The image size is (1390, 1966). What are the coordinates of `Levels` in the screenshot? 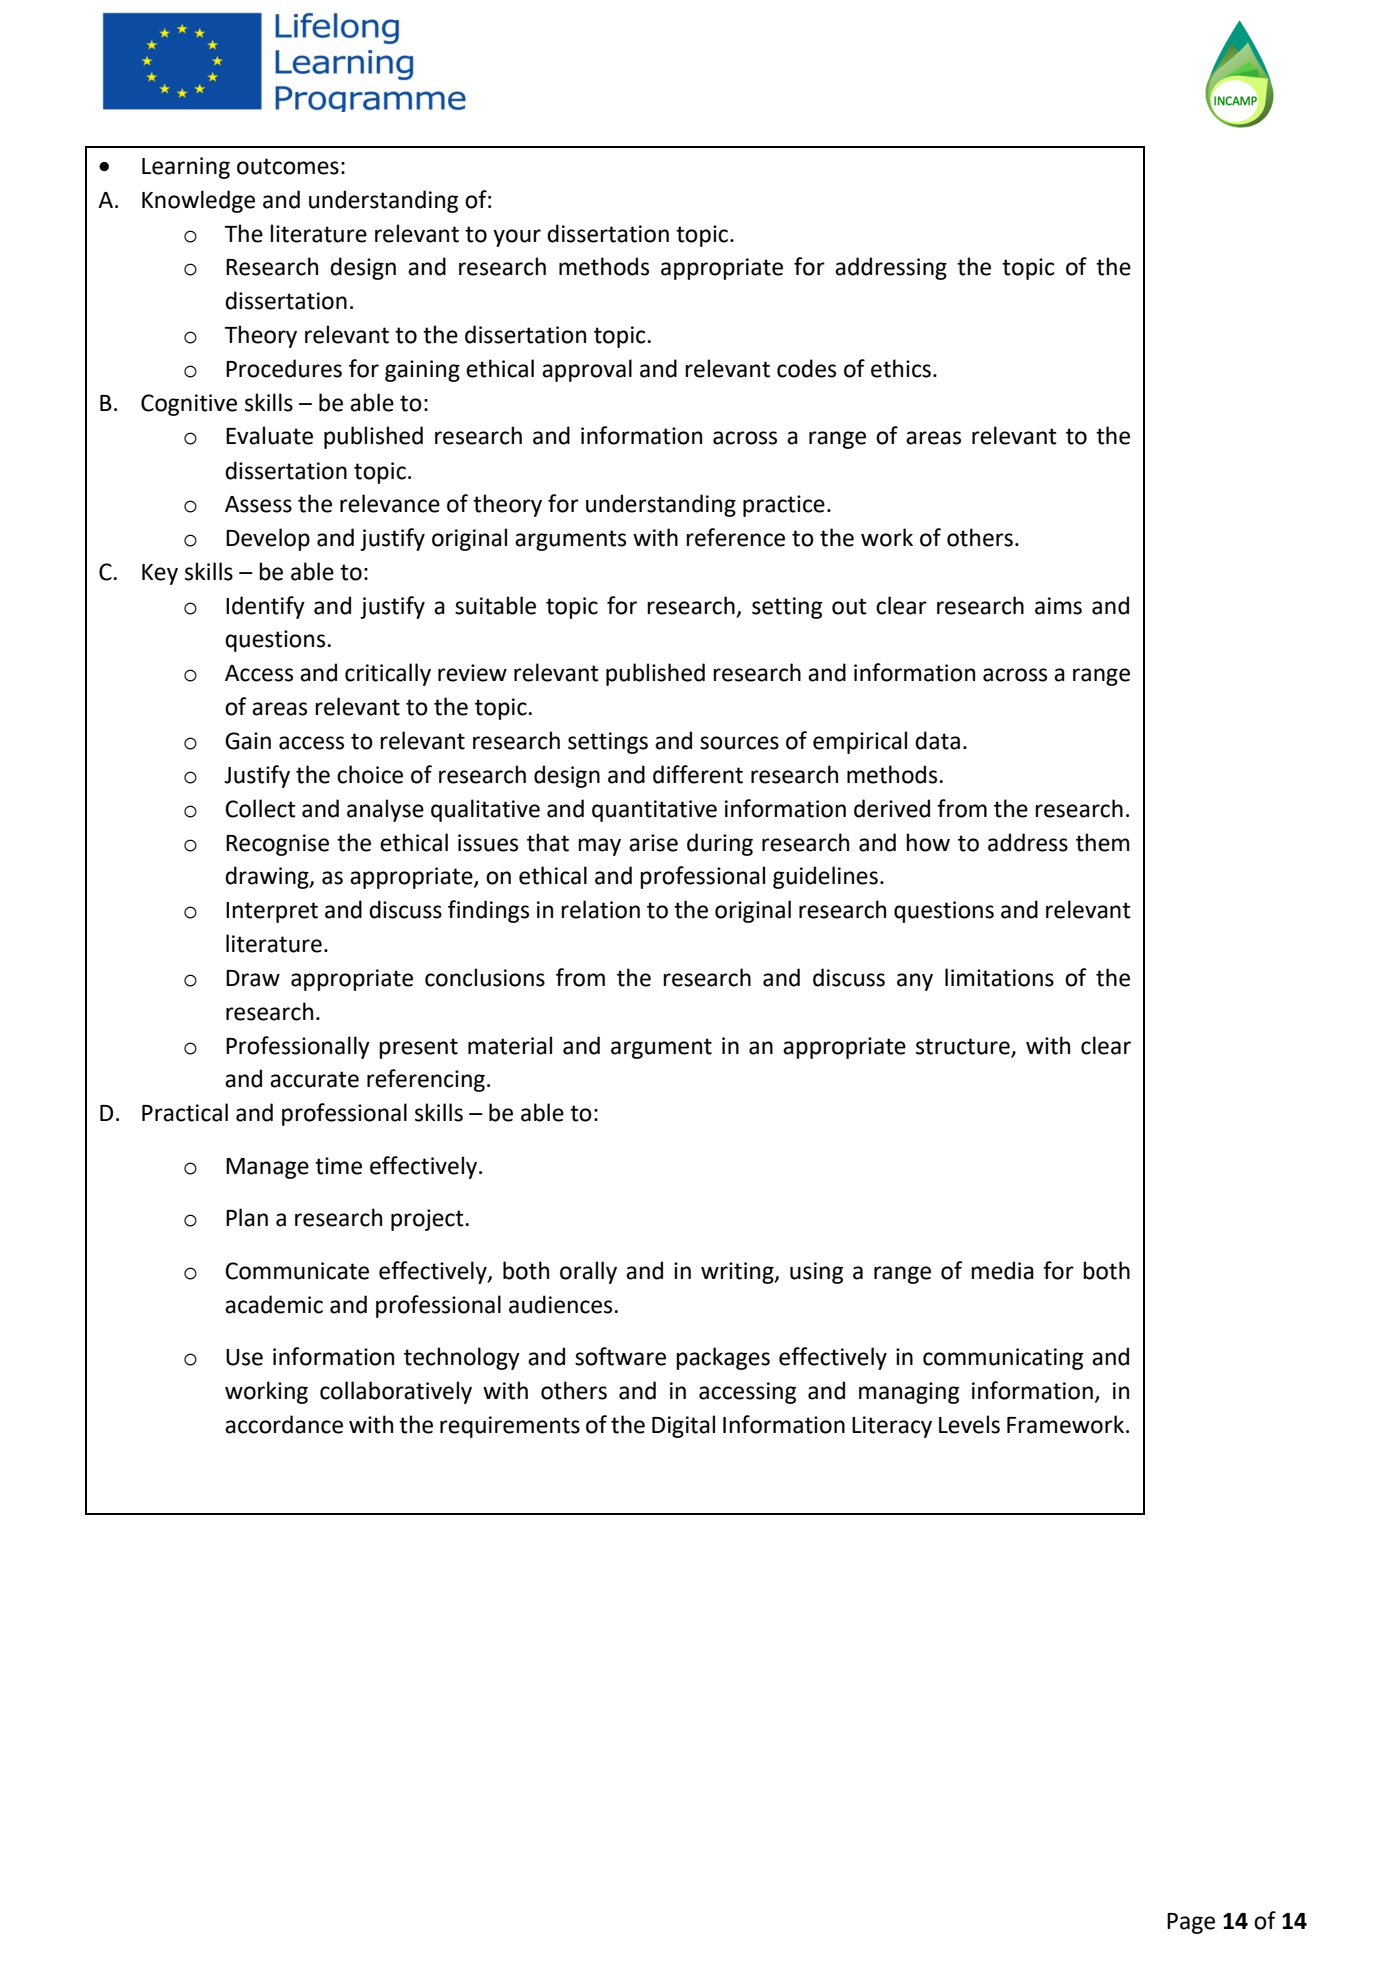 It's located at (969, 1424).
